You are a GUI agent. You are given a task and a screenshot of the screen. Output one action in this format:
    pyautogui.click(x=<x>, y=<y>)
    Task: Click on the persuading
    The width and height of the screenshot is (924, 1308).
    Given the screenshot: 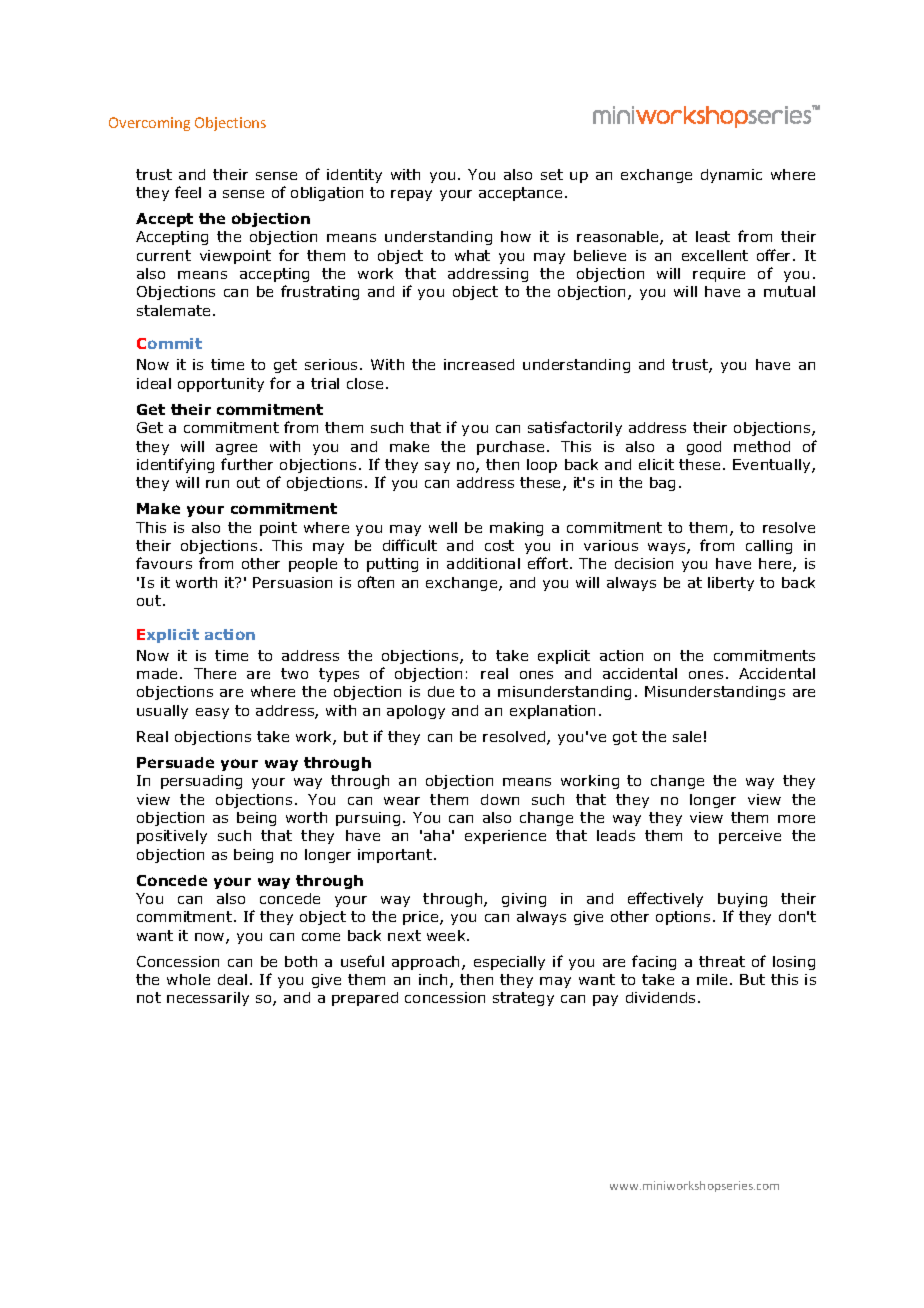 What is the action you would take?
    pyautogui.click(x=201, y=782)
